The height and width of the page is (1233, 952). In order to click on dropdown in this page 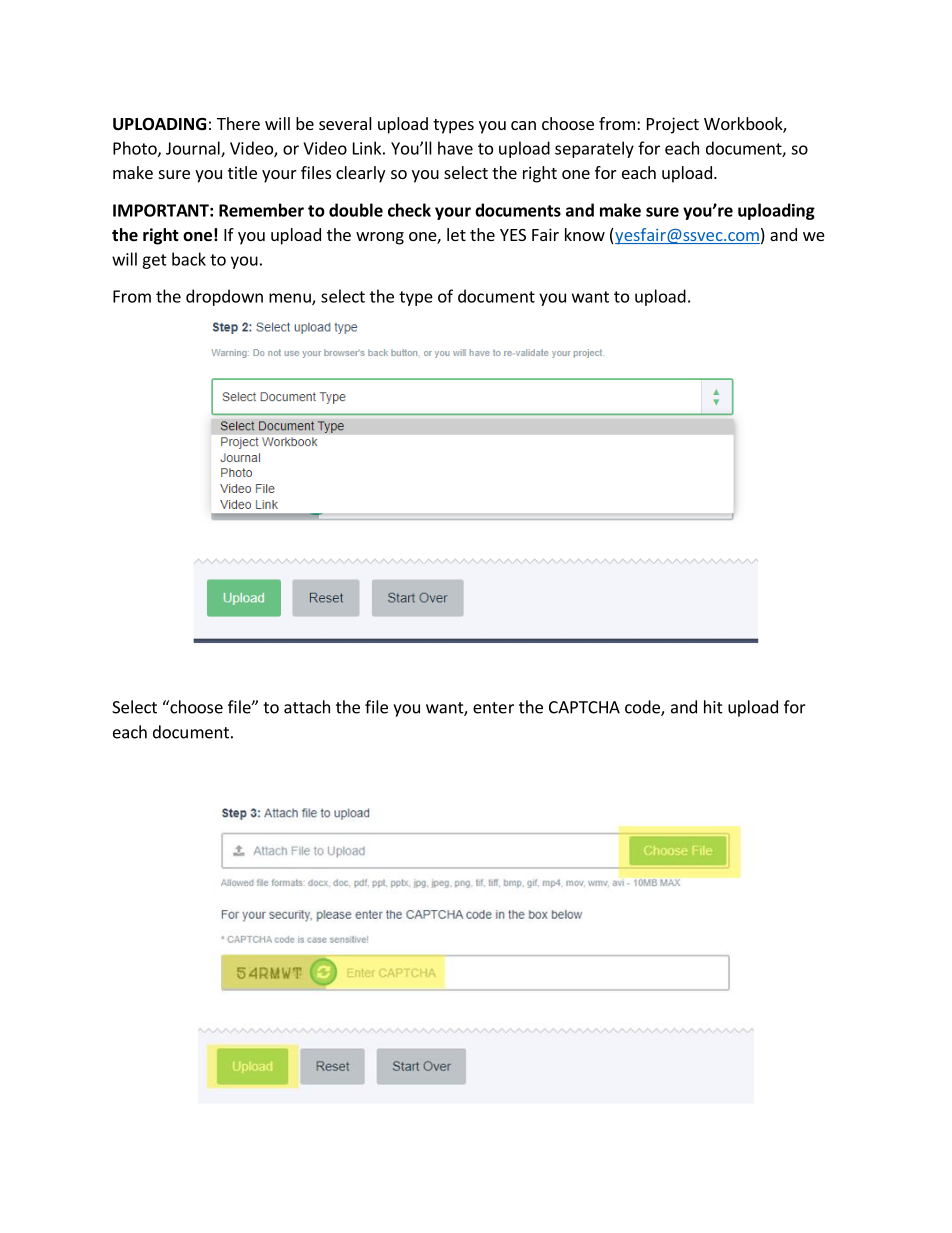, I will do `click(224, 297)`.
